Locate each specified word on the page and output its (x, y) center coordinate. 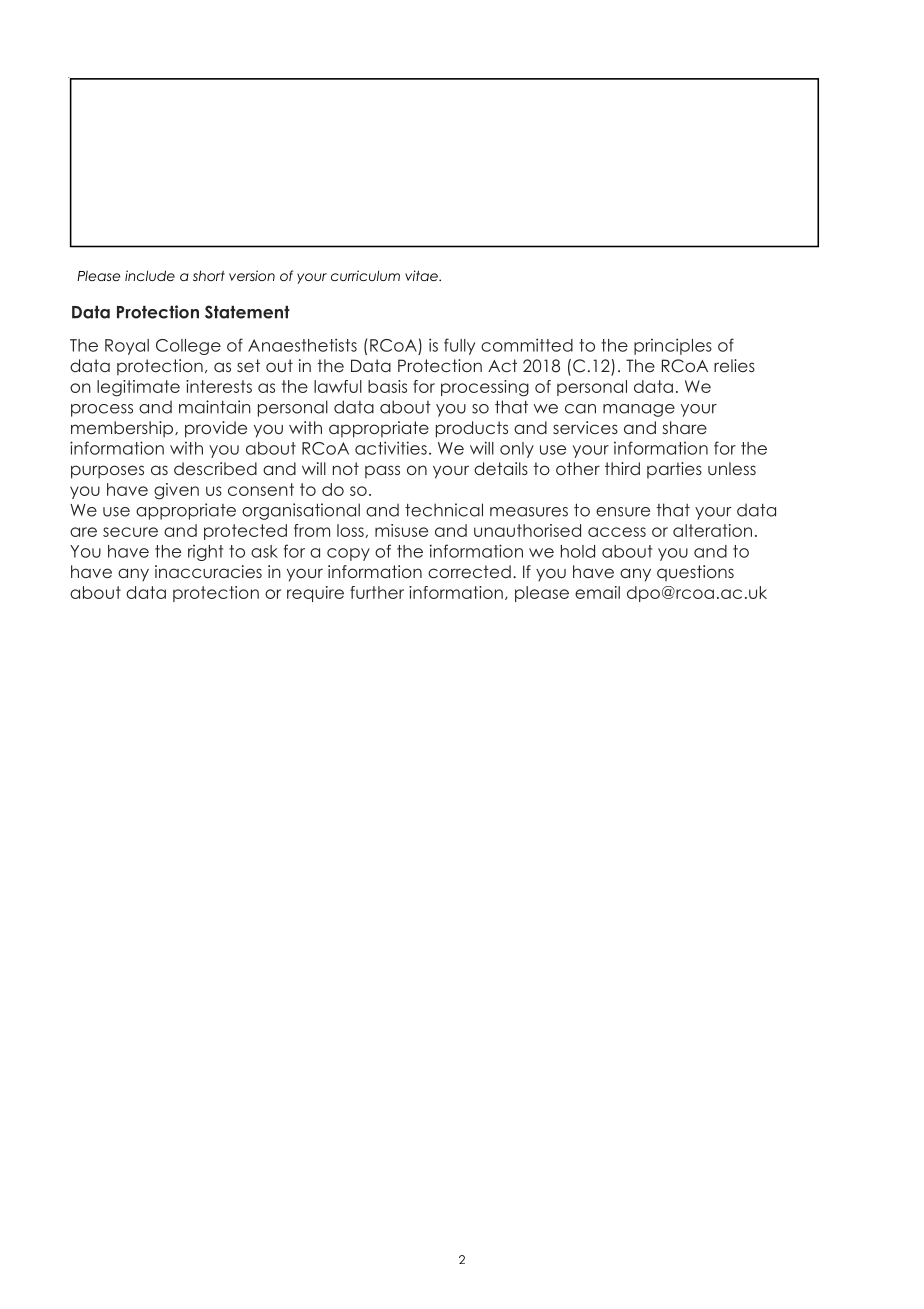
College (188, 347)
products (472, 429)
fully (459, 346)
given (176, 491)
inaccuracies (208, 571)
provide (216, 429)
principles (673, 346)
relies (734, 365)
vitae (422, 275)
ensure (623, 512)
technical (444, 510)
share (685, 427)
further (377, 592)
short (209, 275)
